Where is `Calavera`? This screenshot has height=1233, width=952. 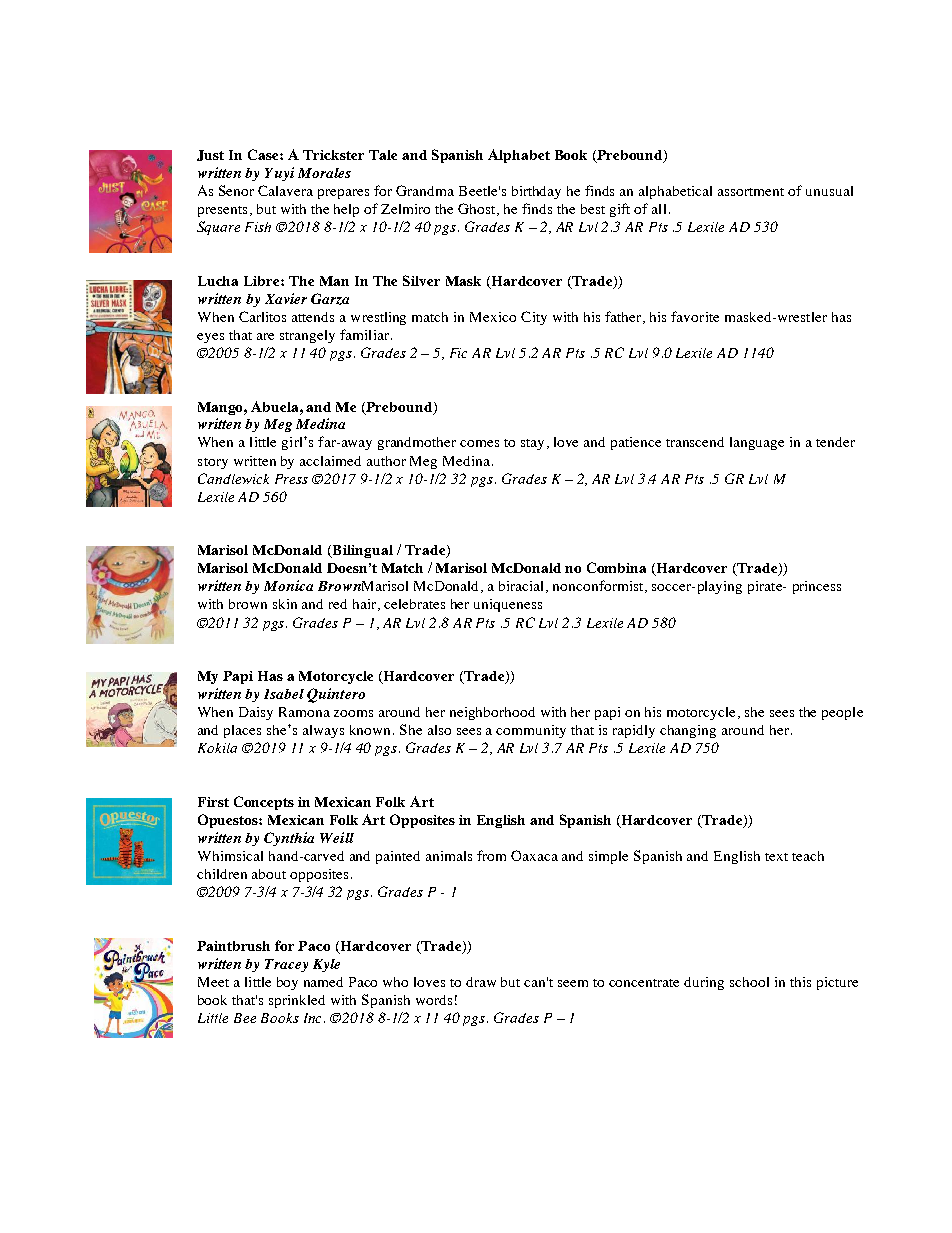 Calavera is located at coordinates (285, 190).
